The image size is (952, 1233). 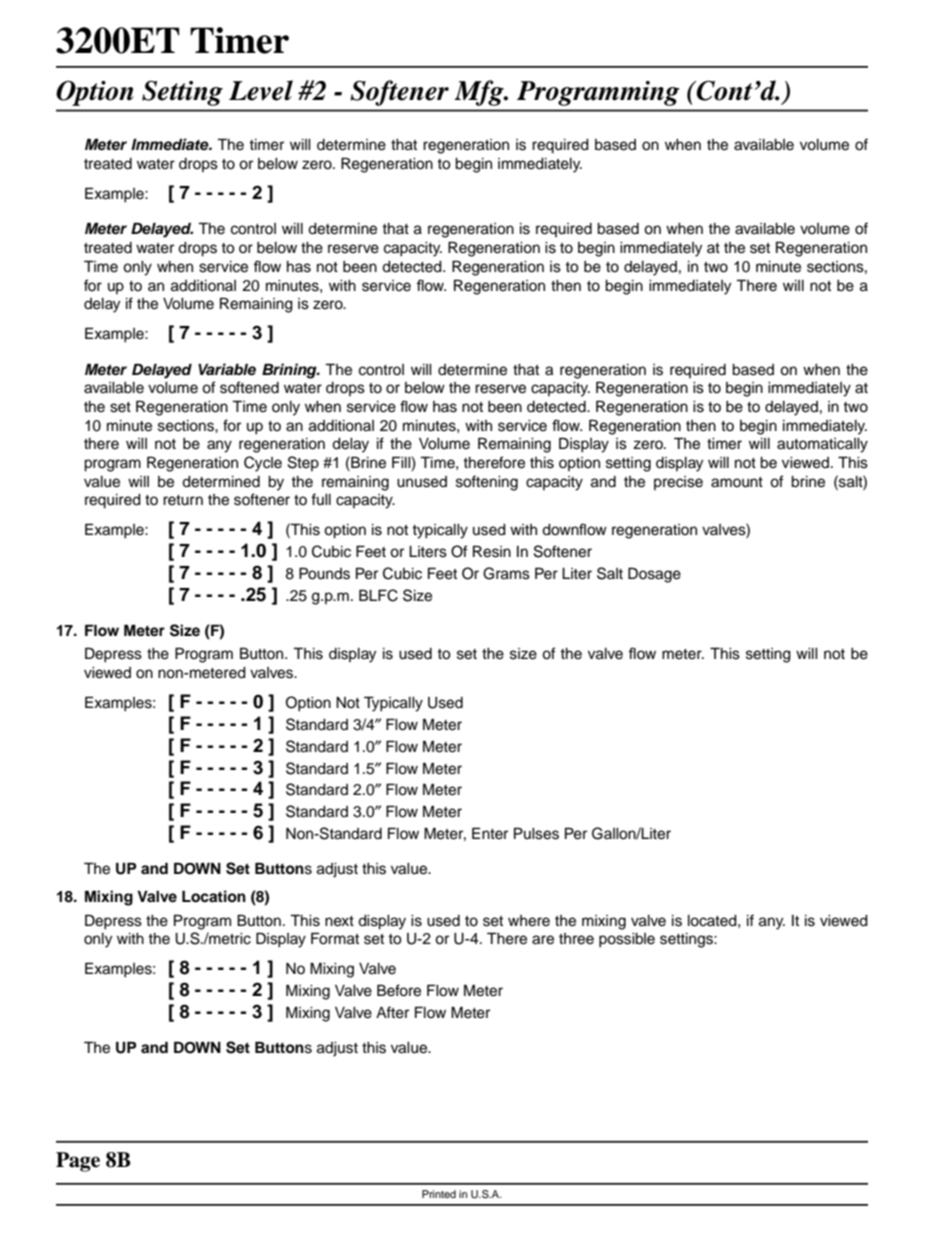 I want to click on automatically, so click(x=822, y=445).
